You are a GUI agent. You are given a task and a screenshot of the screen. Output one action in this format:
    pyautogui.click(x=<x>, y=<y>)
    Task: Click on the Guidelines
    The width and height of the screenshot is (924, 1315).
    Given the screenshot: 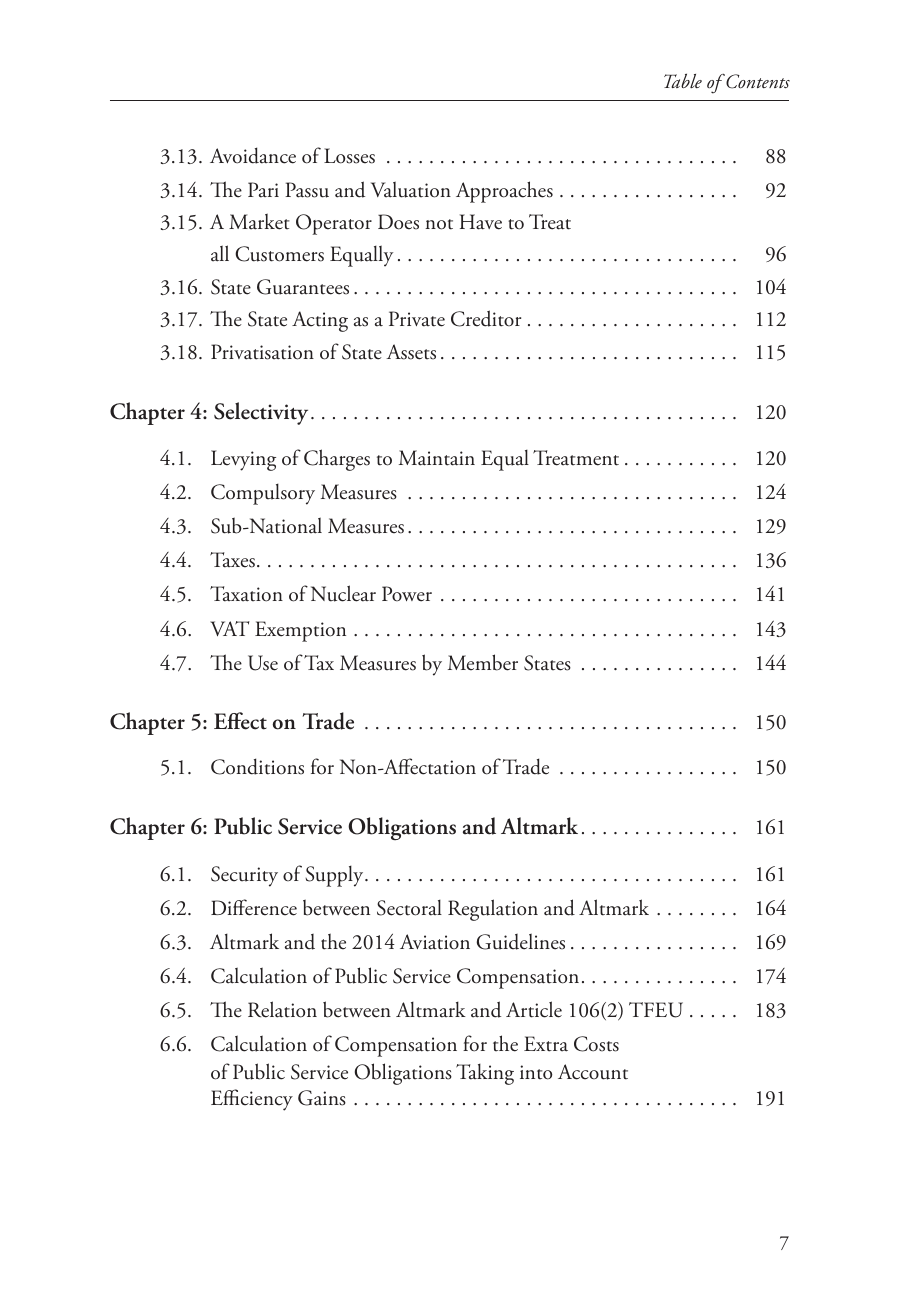 What is the action you would take?
    pyautogui.click(x=521, y=941)
